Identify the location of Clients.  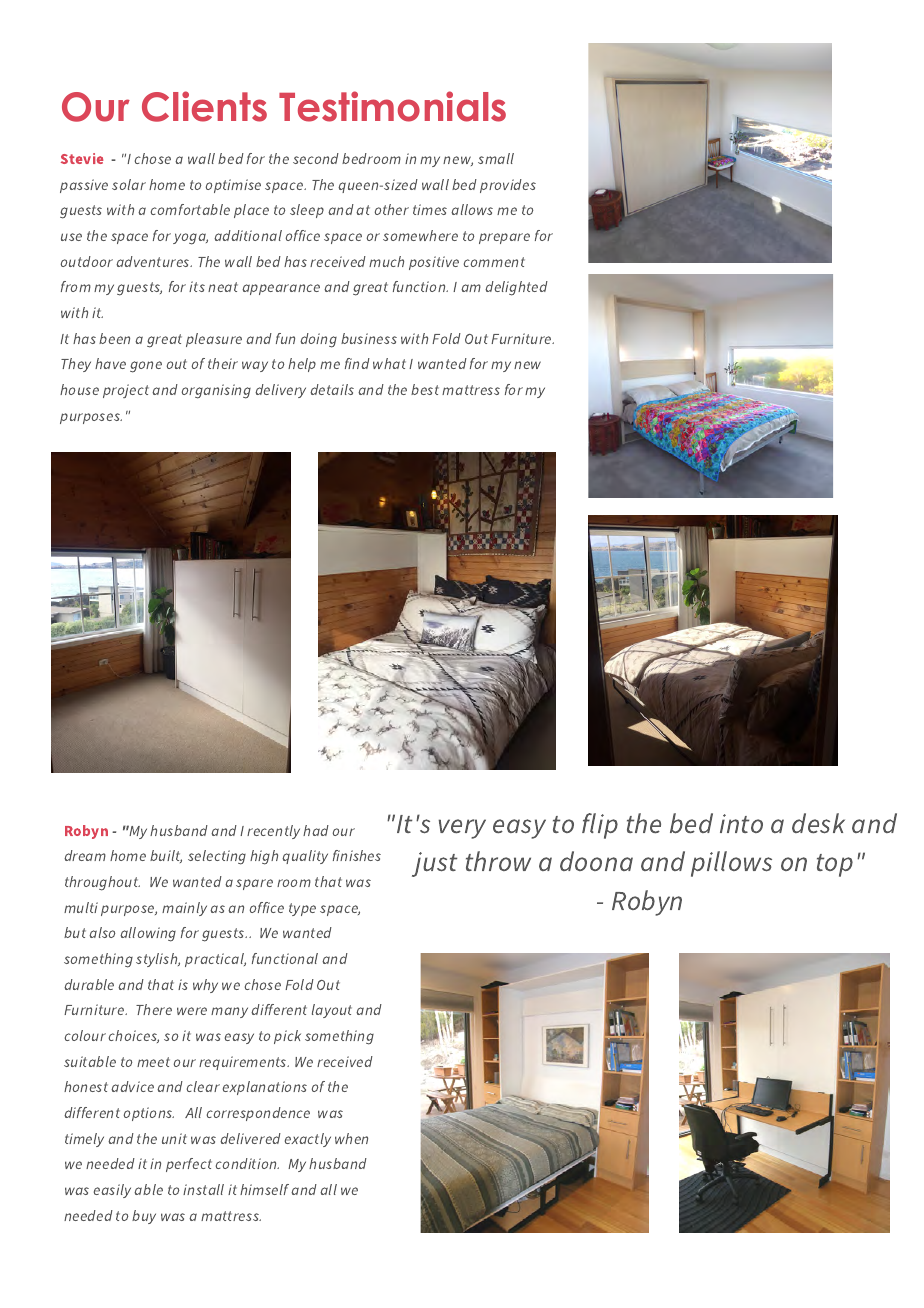
(204, 106).
